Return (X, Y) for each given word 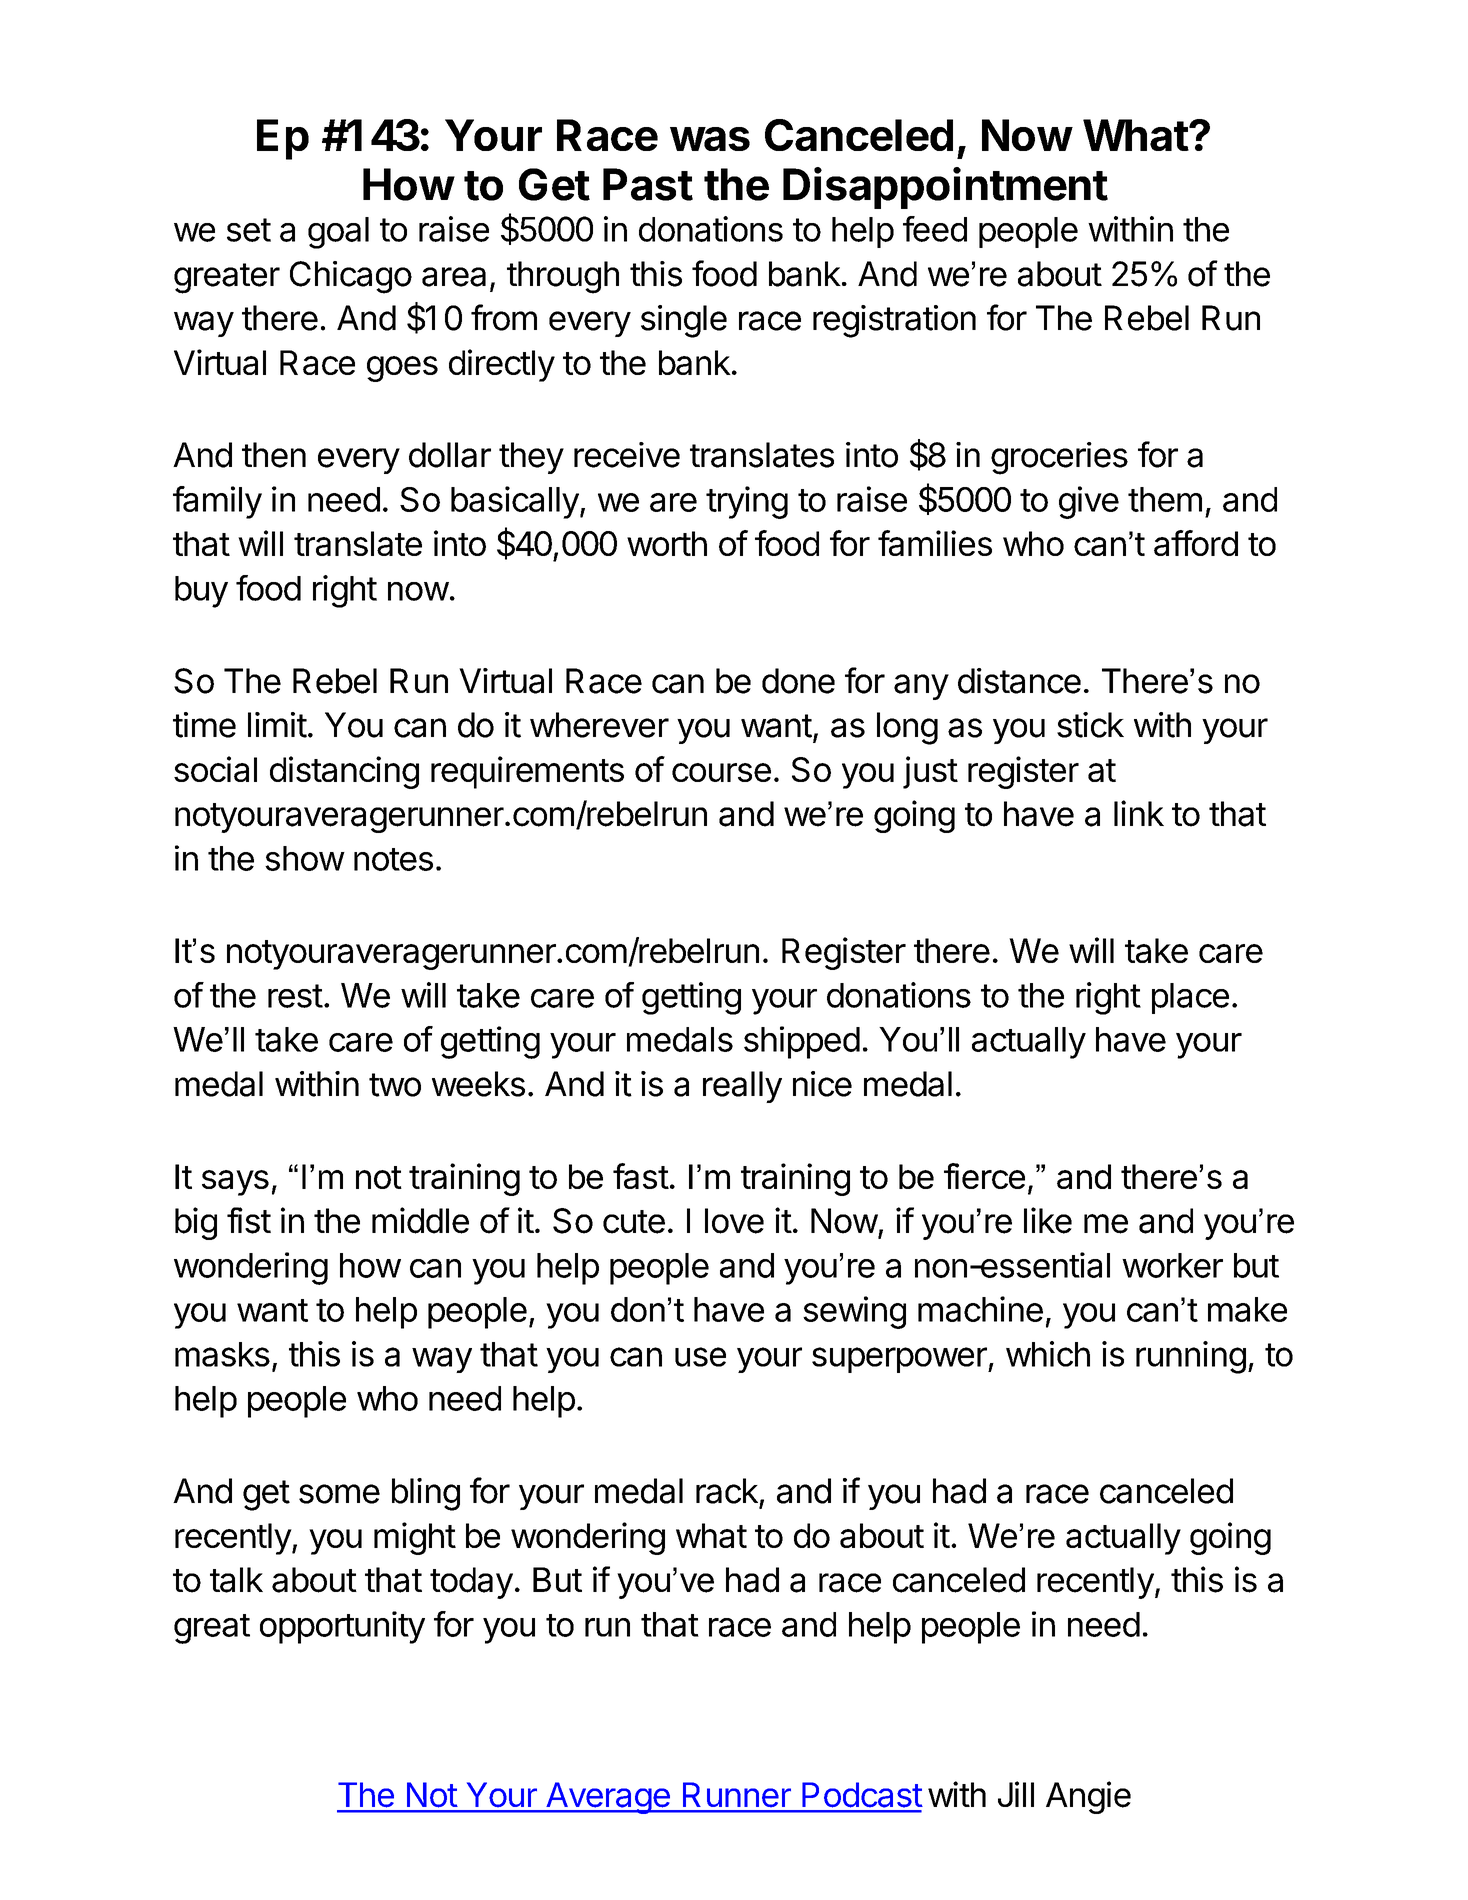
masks (222, 1354)
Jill (1016, 1794)
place (1190, 998)
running (1191, 1357)
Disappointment (945, 188)
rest (295, 996)
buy (201, 592)
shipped (802, 1042)
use (700, 1357)
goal (338, 233)
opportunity (342, 1627)
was (710, 139)
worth (667, 543)
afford (1196, 543)
